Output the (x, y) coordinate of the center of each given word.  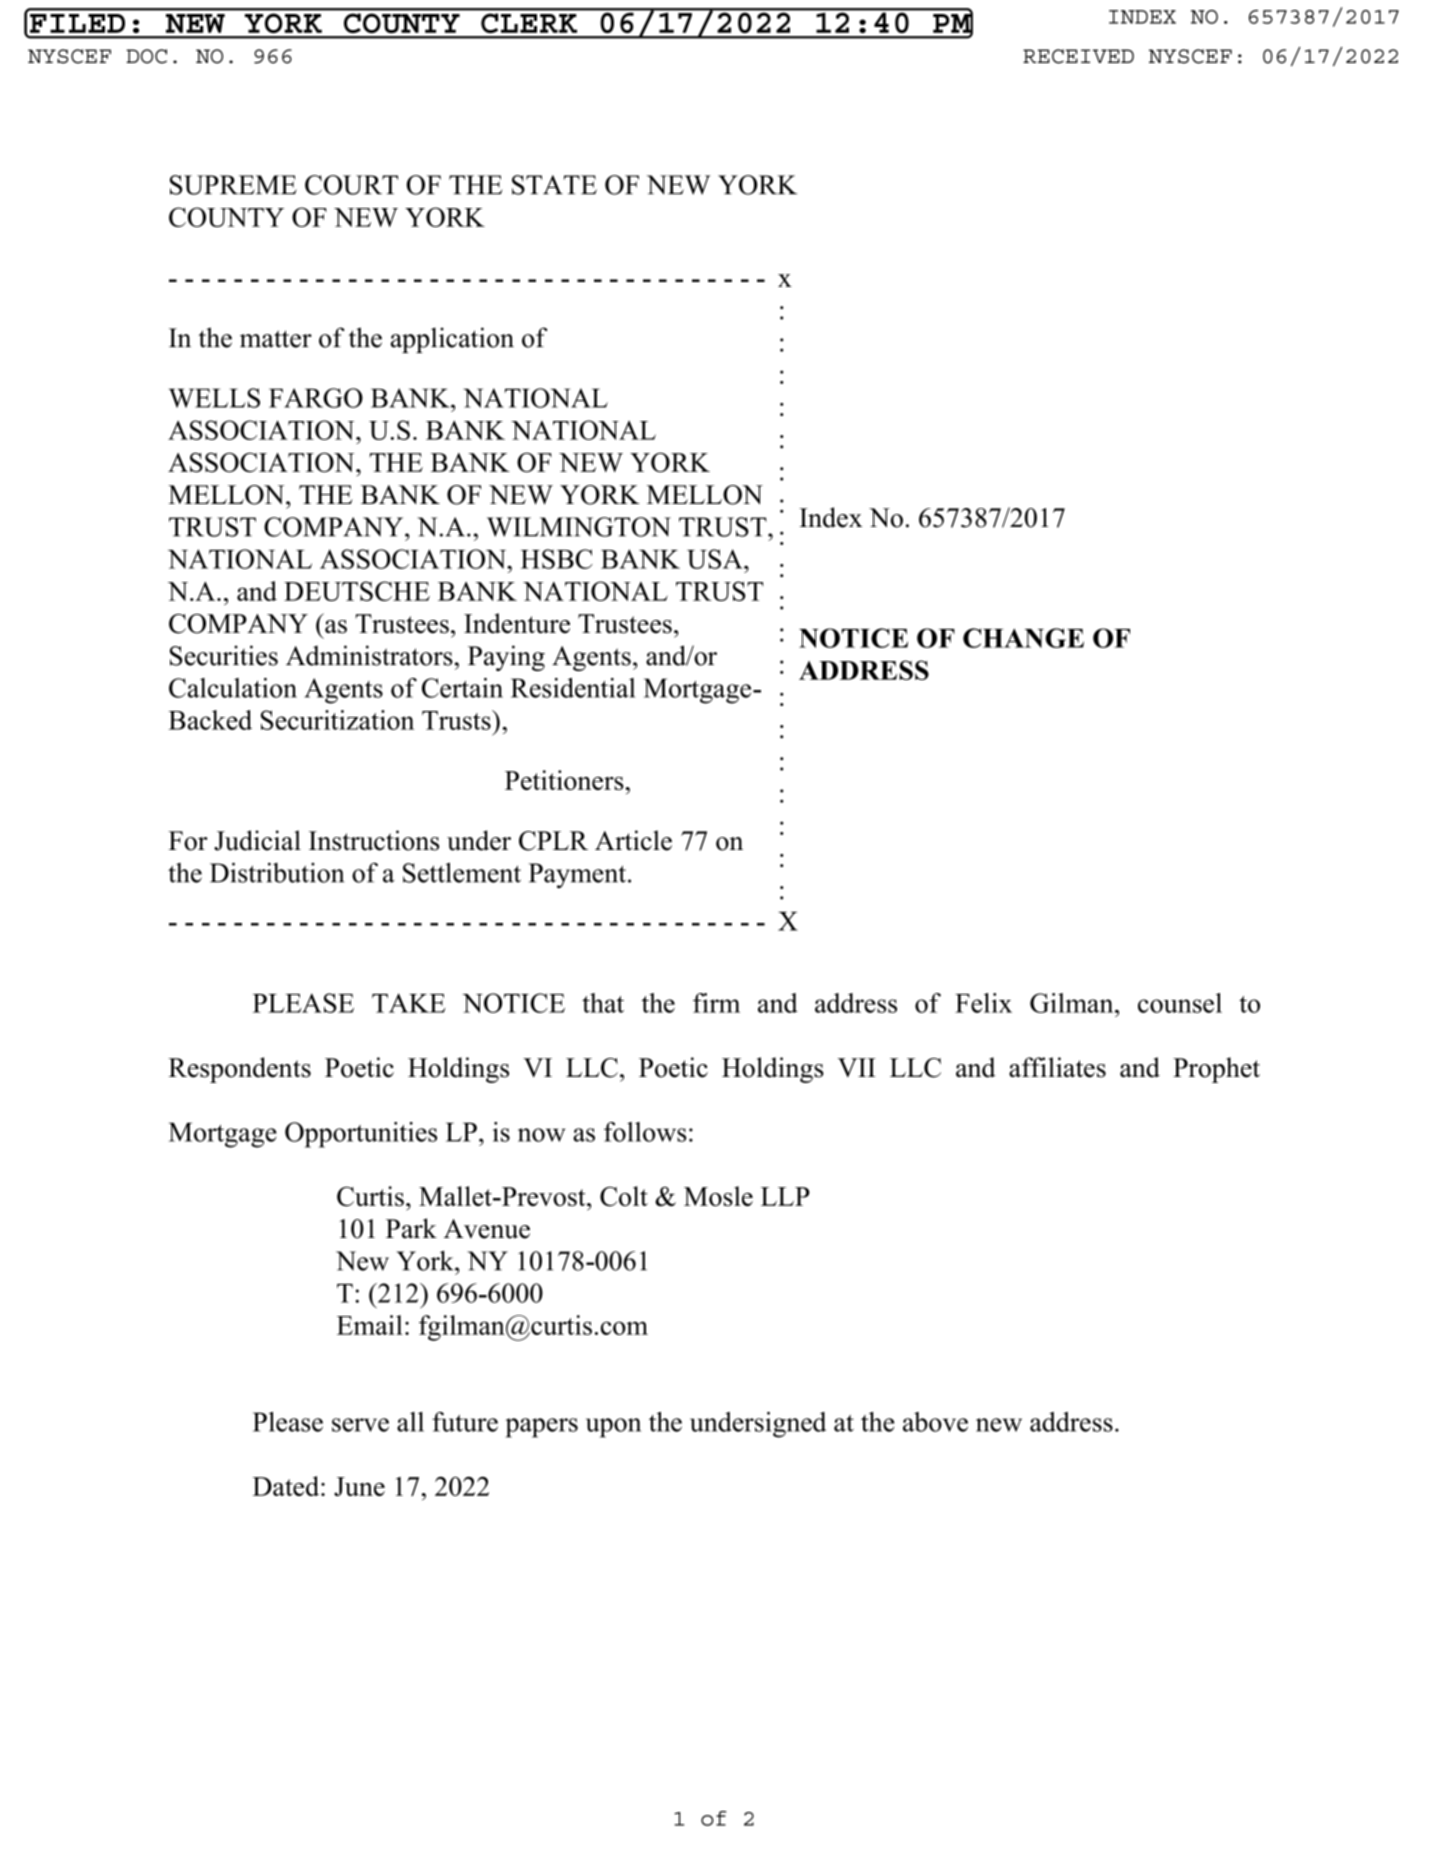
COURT (351, 185)
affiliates (1057, 1067)
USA (716, 559)
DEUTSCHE (357, 591)
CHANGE (1023, 638)
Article (633, 840)
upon (613, 1428)
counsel (1180, 1003)
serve (360, 1425)
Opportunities (361, 1135)
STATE (554, 185)
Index (830, 517)
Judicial (257, 840)
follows (645, 1132)
